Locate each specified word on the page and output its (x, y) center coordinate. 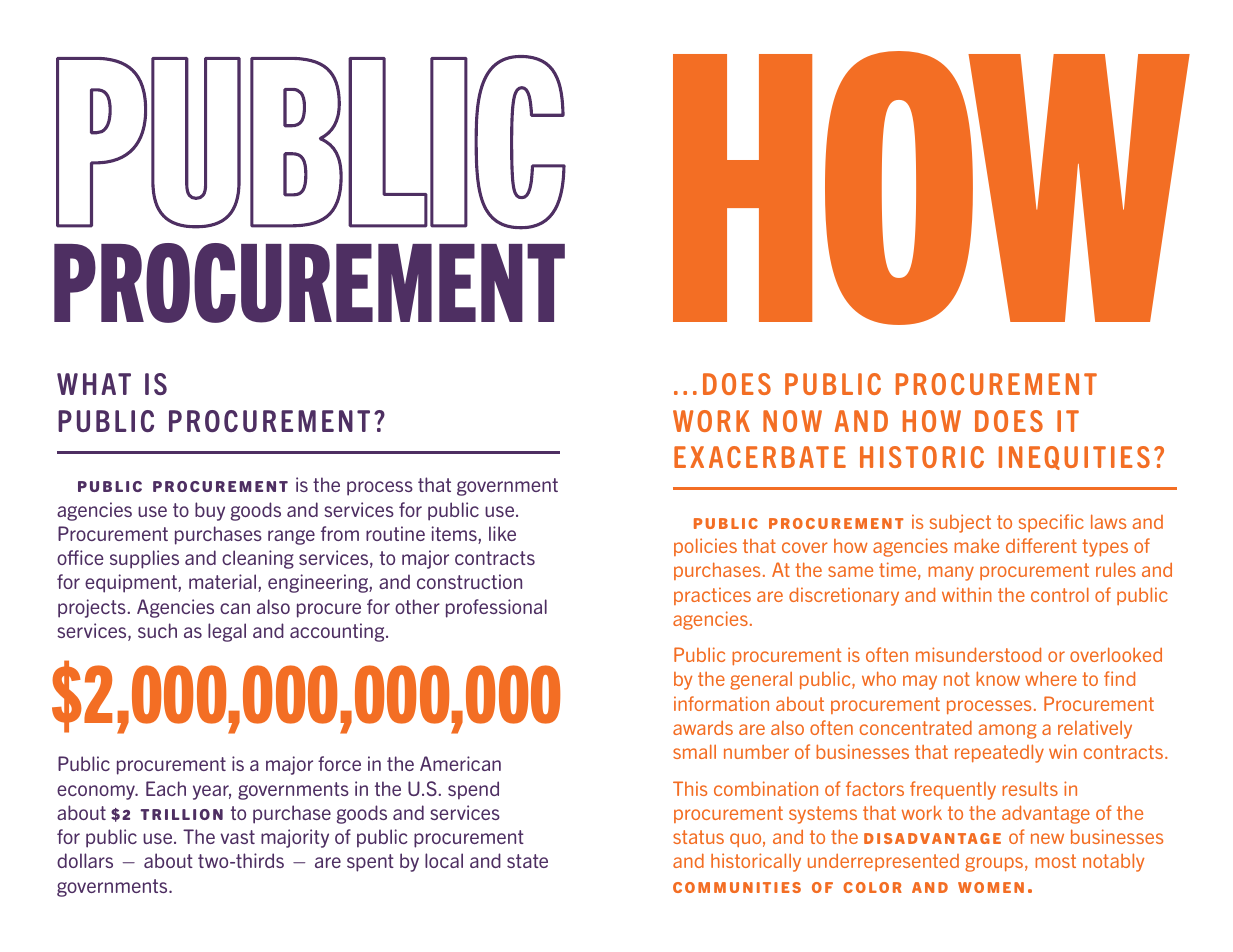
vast (237, 837)
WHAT (94, 384)
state (527, 861)
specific (1051, 523)
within (967, 594)
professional (496, 608)
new (1047, 838)
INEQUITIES (1074, 458)
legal (227, 632)
